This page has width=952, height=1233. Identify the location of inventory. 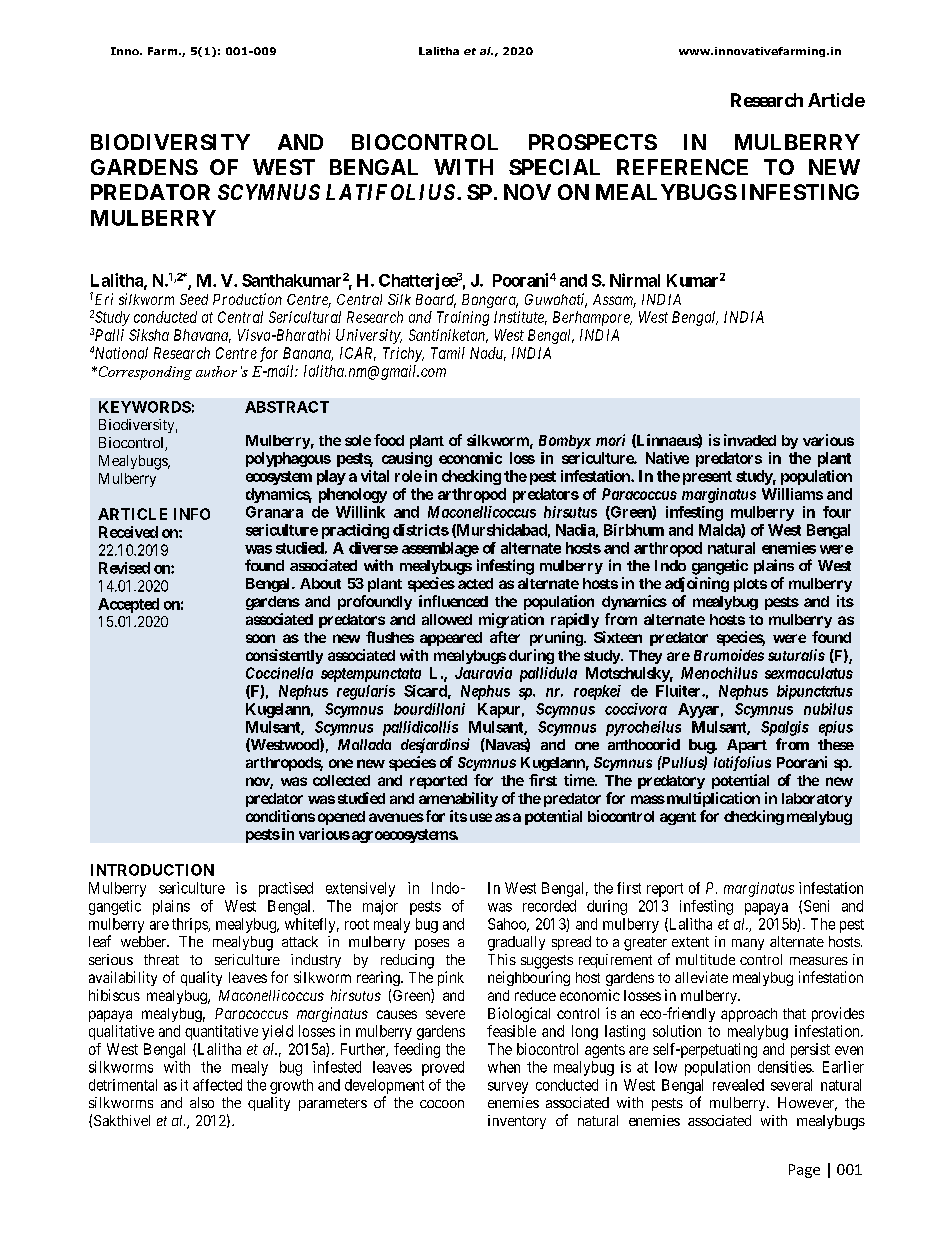
(517, 1122).
